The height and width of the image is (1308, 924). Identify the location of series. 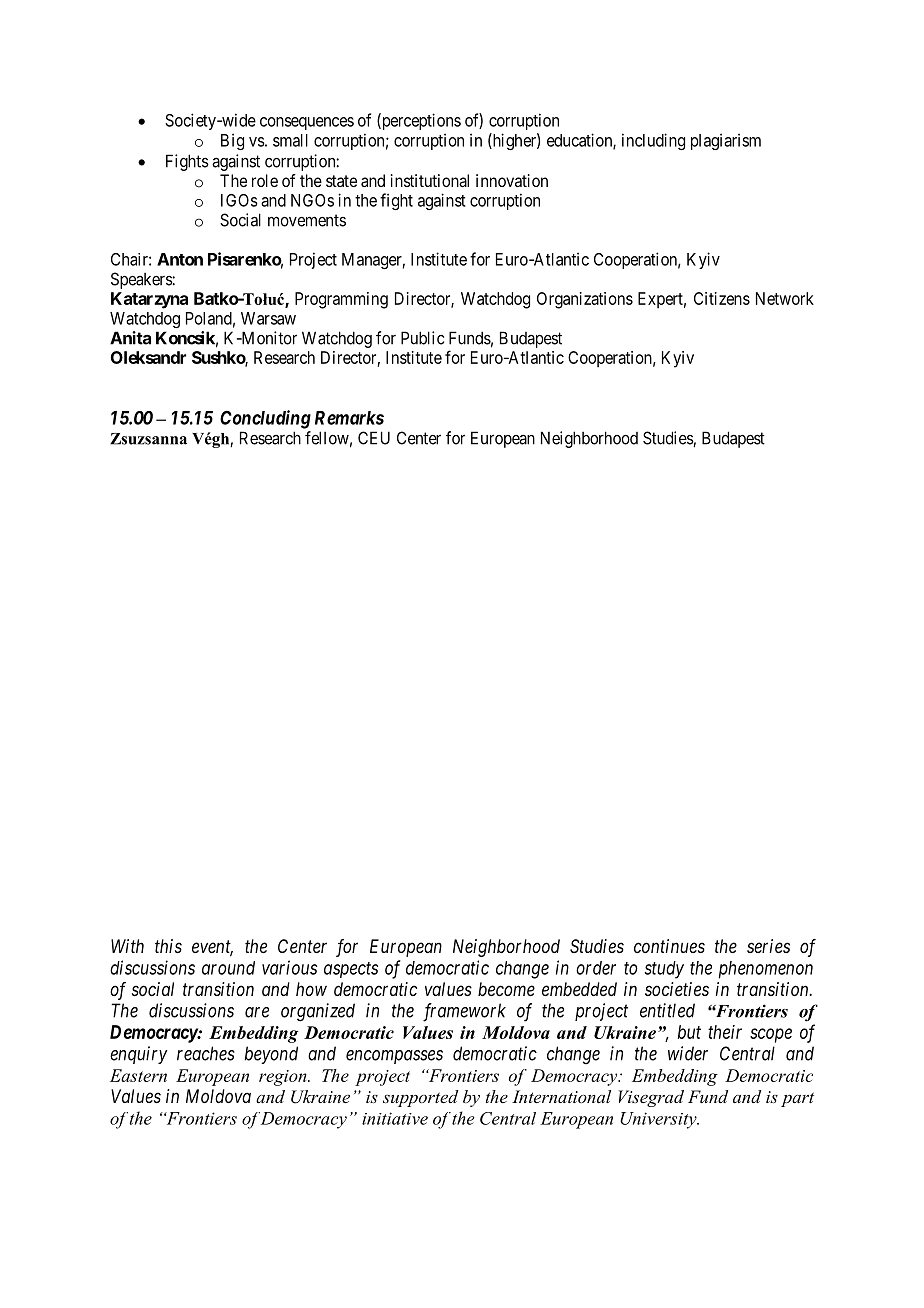
(768, 946).
